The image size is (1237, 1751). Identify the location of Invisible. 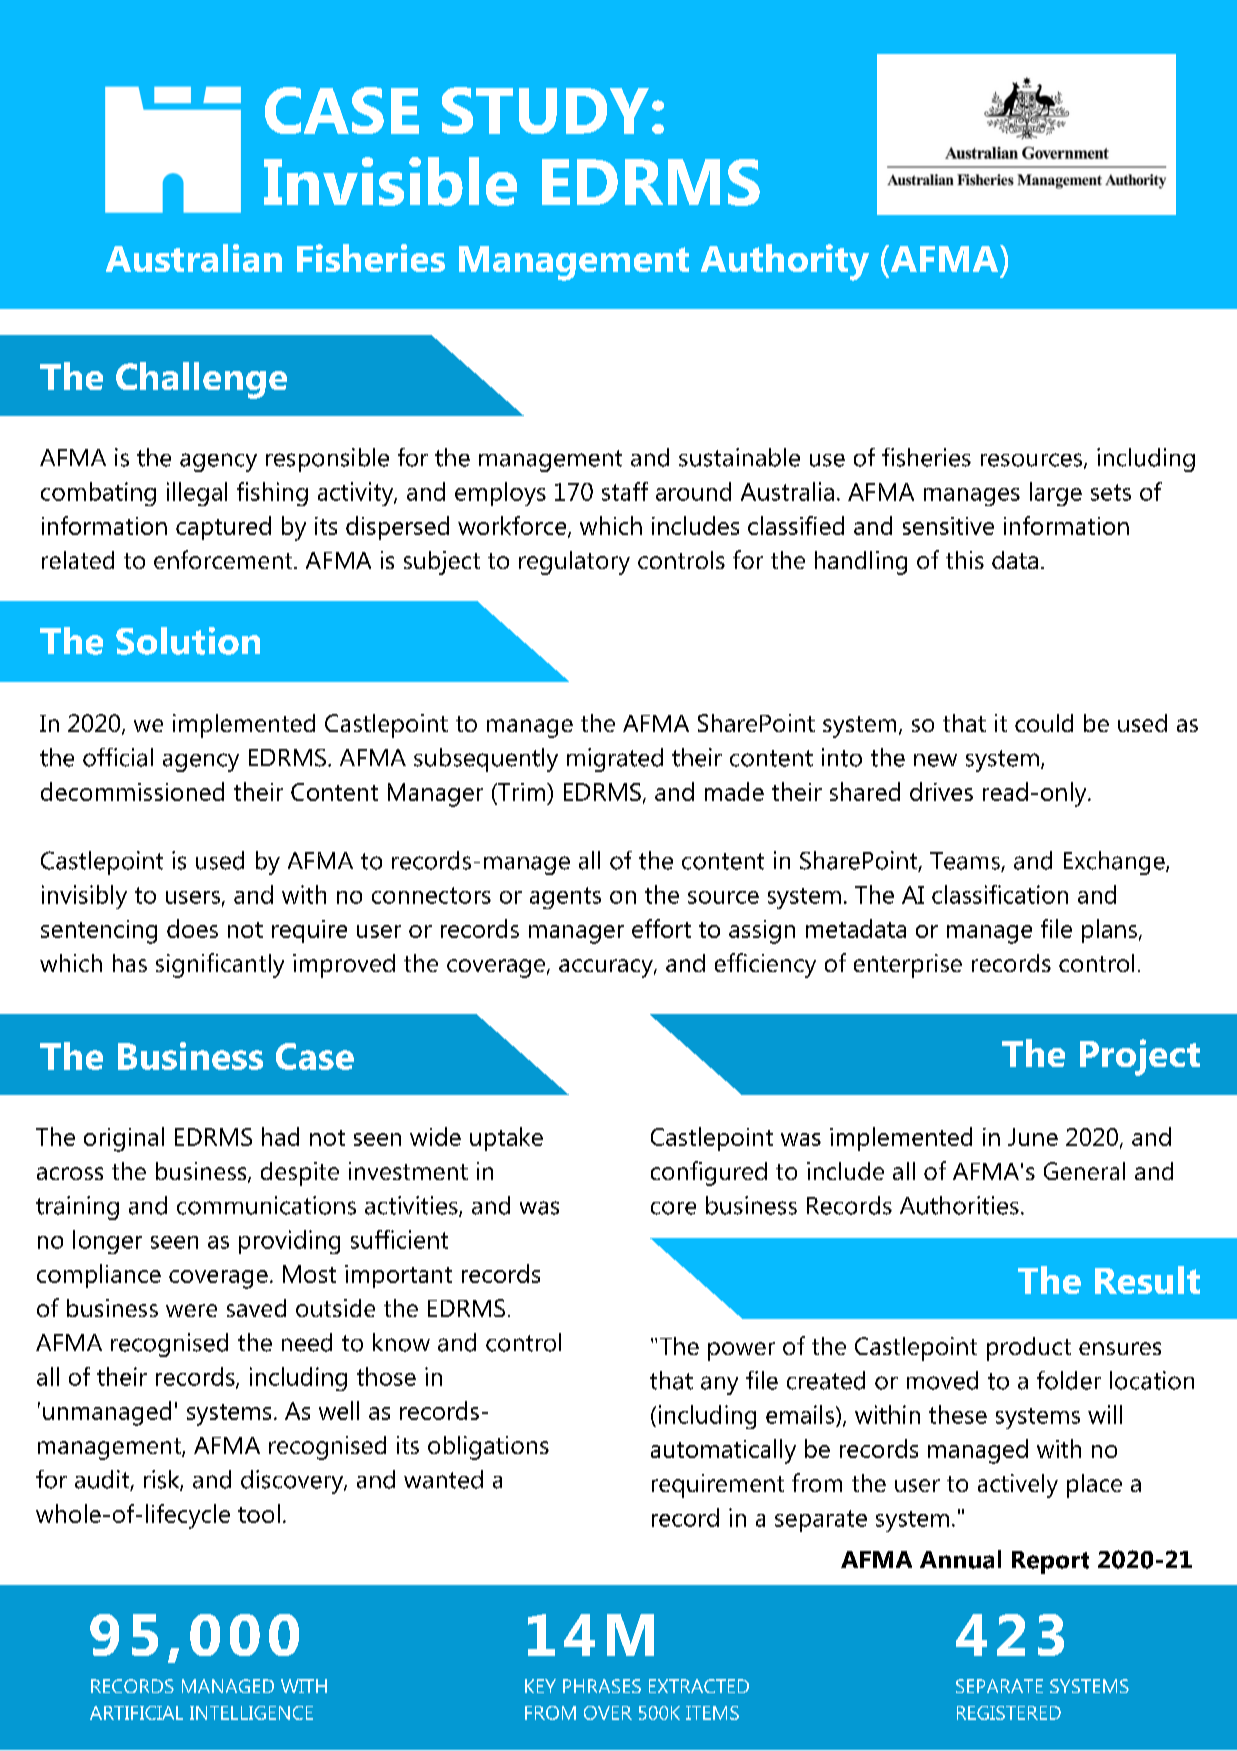
(390, 181).
